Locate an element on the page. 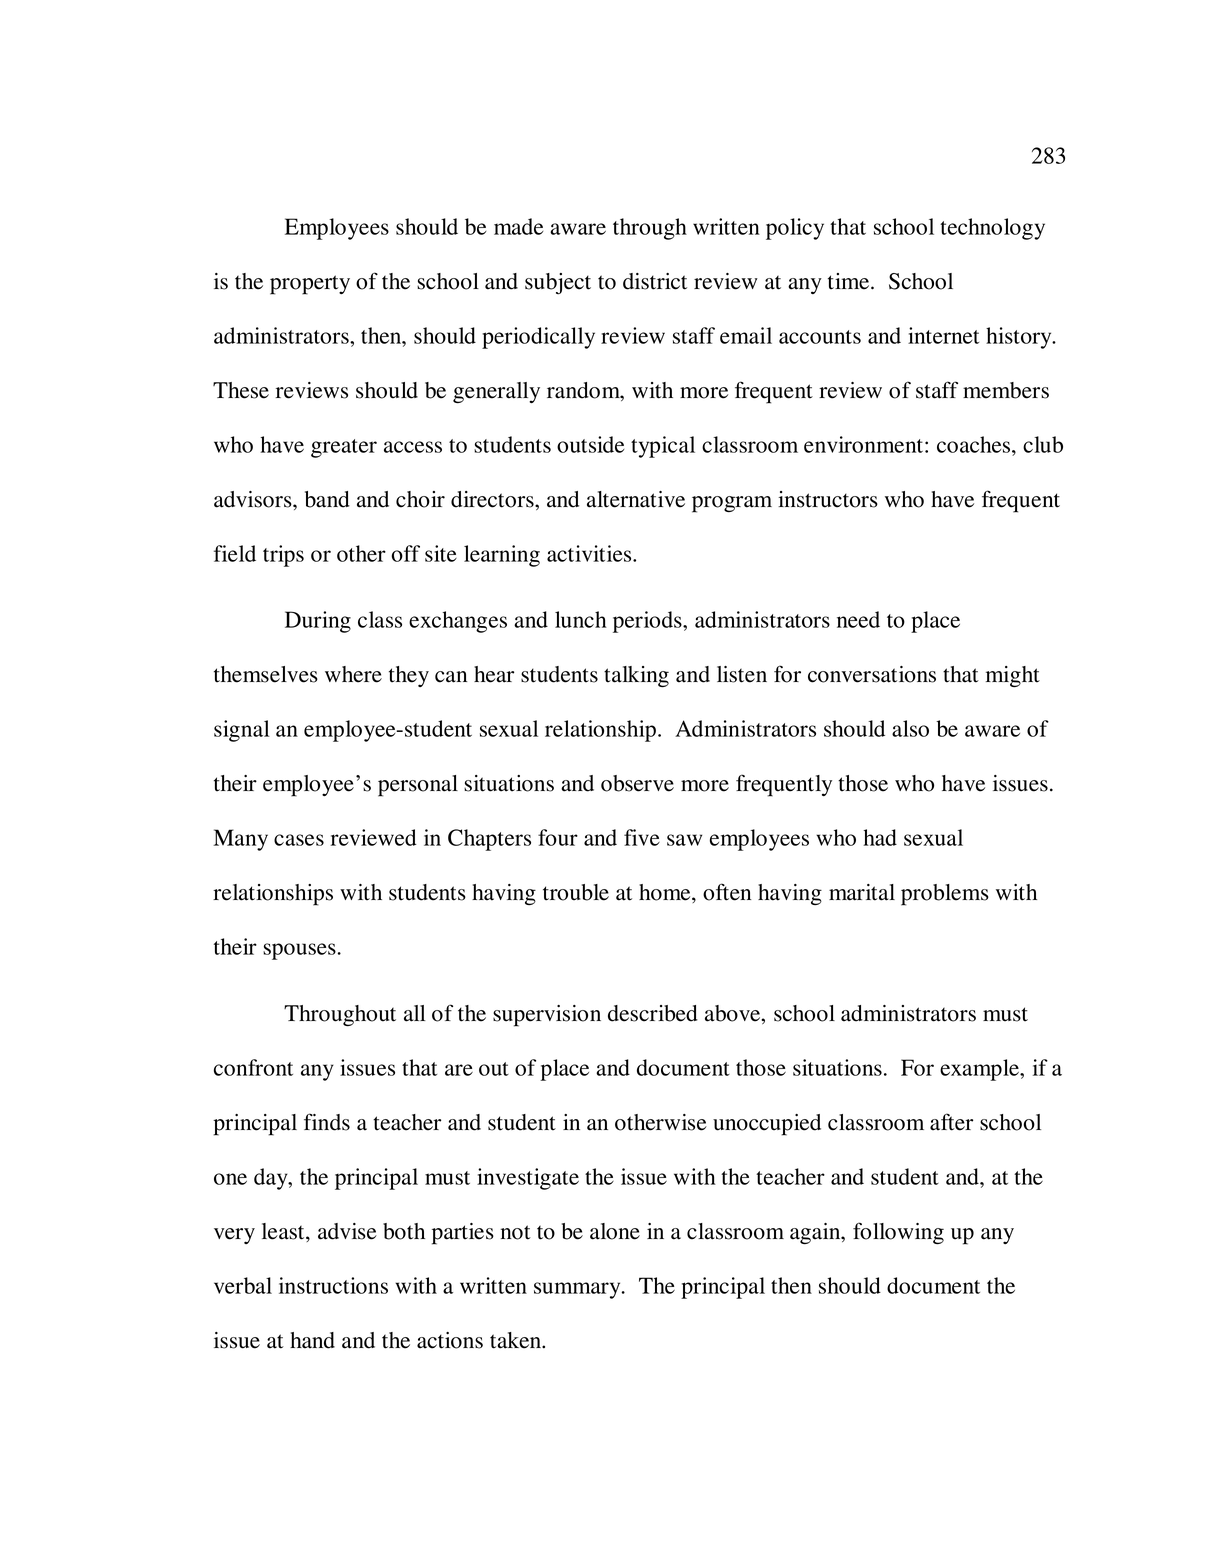 The height and width of the image is (1564, 1209). greater is located at coordinates (344, 448).
